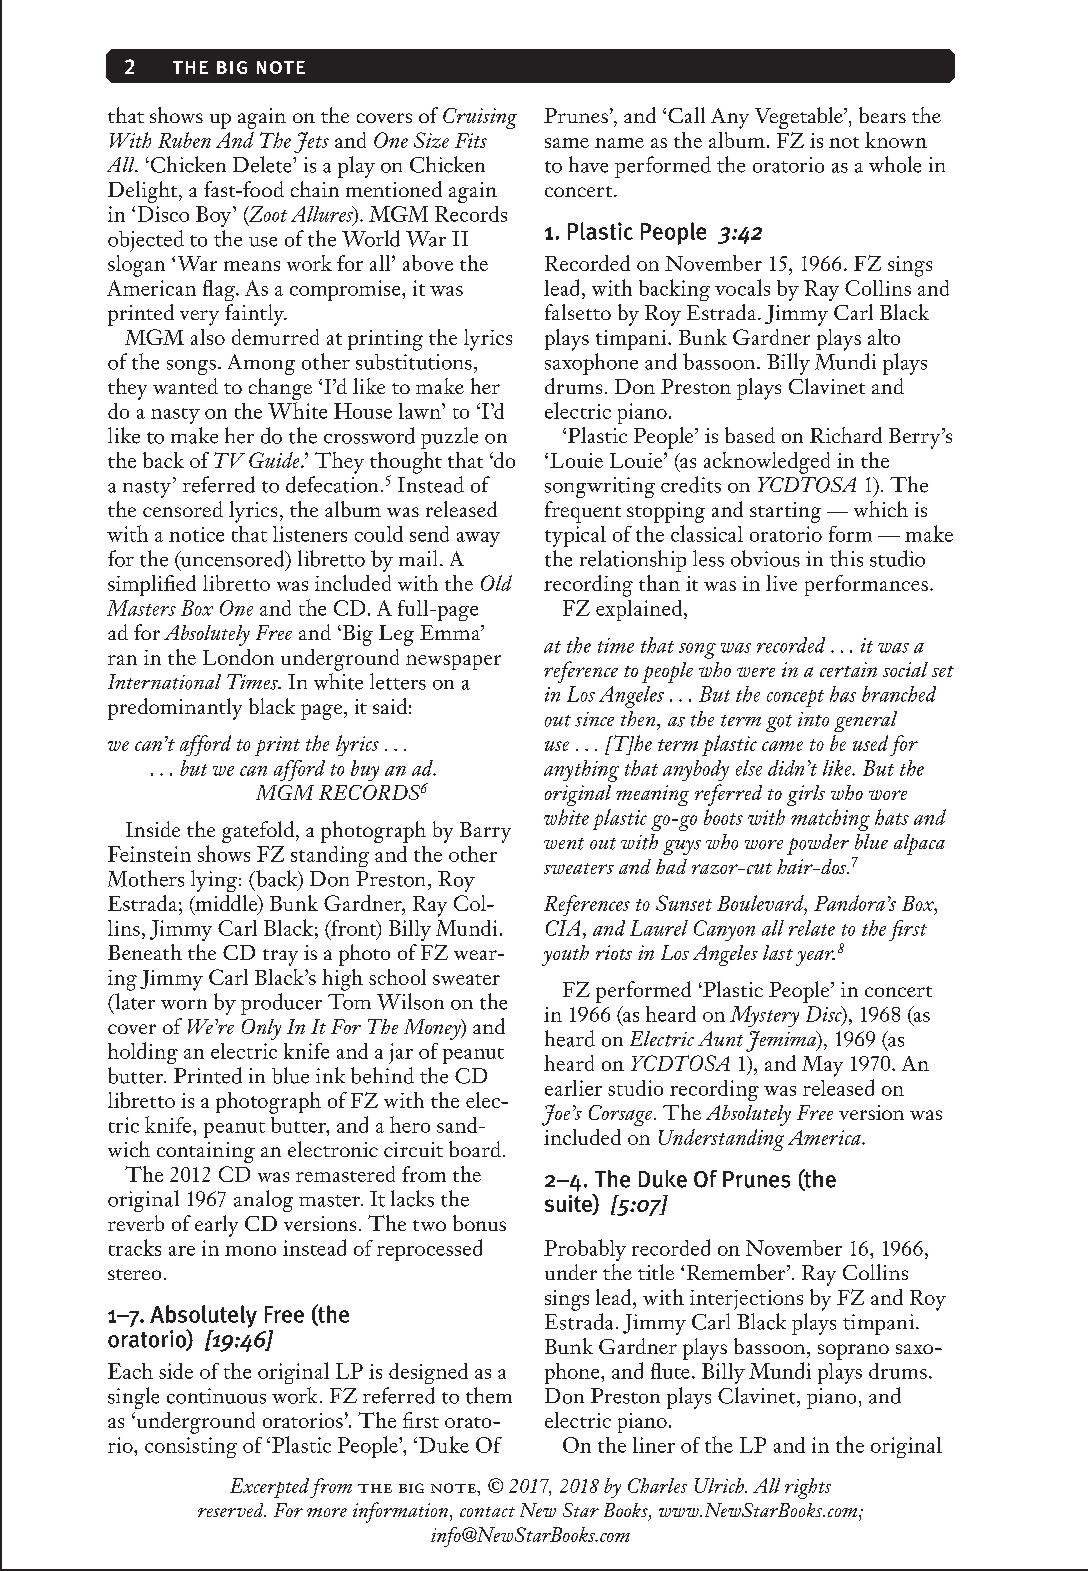 The image size is (1088, 1571). I want to click on reserved, so click(232, 1510).
